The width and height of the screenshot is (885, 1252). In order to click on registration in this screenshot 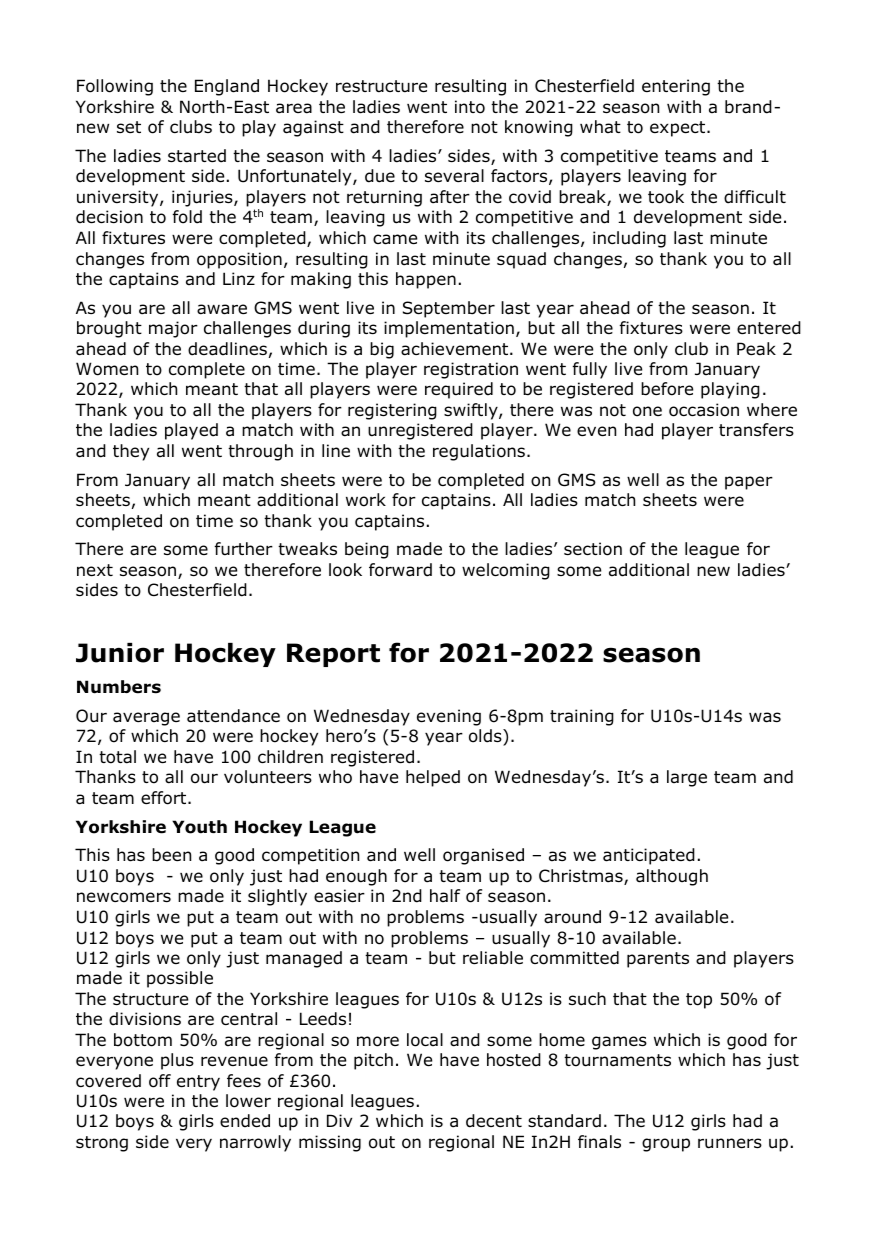, I will do `click(471, 370)`.
